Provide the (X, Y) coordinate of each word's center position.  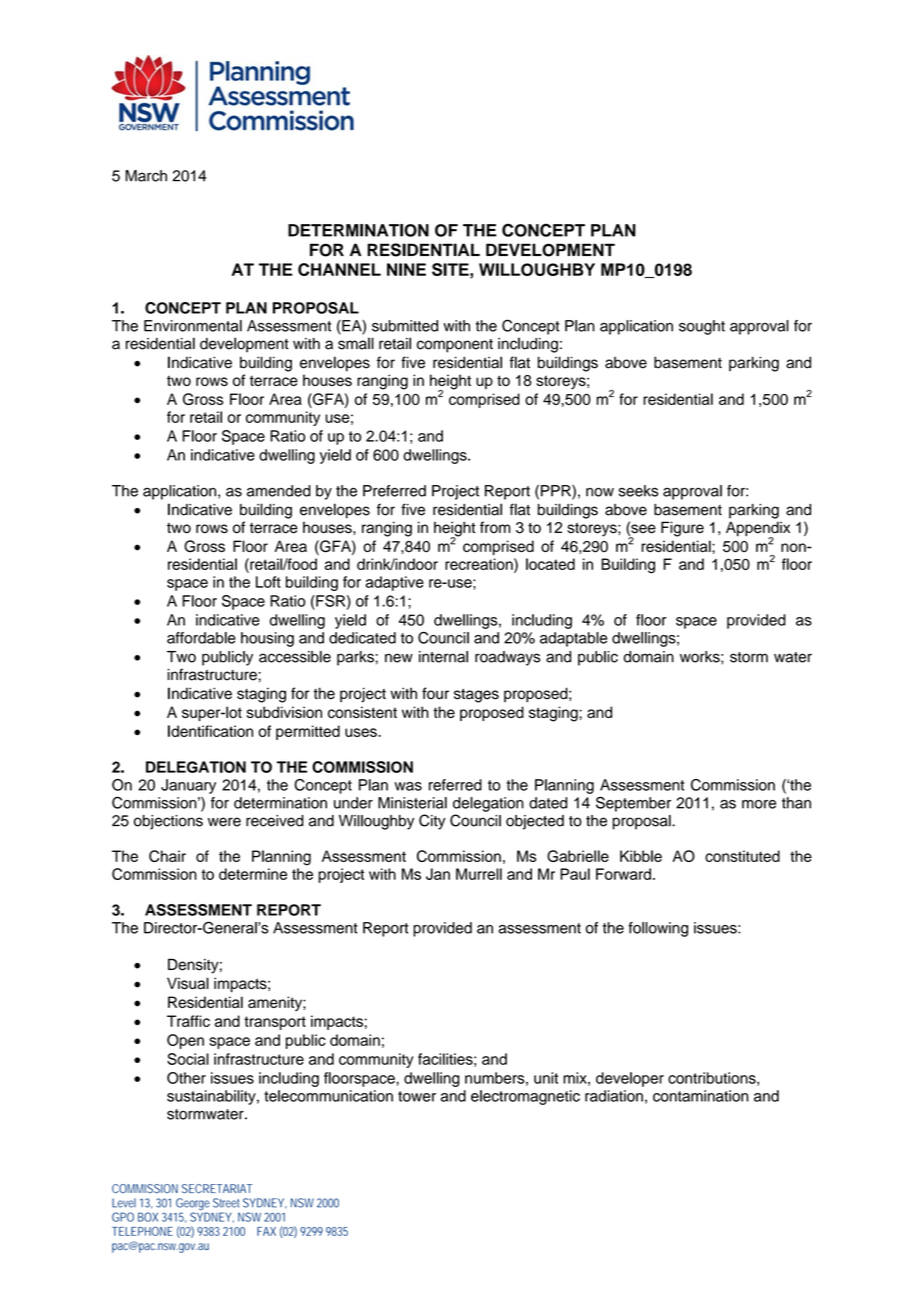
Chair (167, 856)
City (432, 822)
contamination (700, 1096)
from (495, 527)
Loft (268, 582)
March (146, 176)
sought (702, 327)
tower (417, 1096)
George (194, 1205)
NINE (406, 269)
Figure (682, 529)
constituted (742, 856)
